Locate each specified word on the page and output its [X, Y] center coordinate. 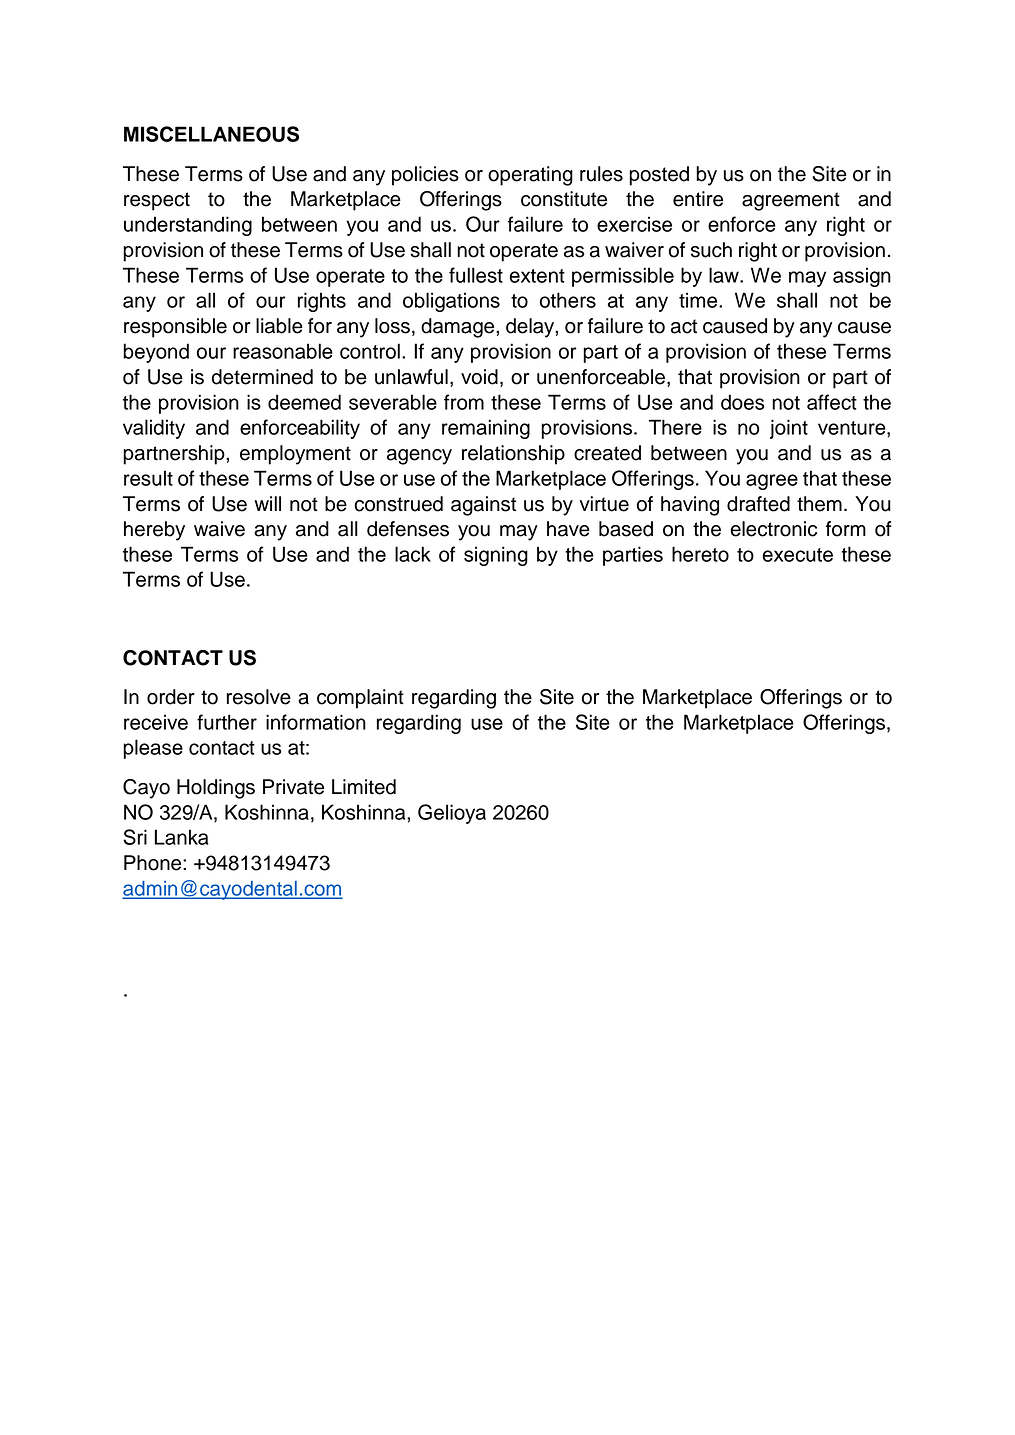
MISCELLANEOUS [211, 134]
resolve [259, 697]
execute [797, 555]
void [479, 377]
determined [262, 377]
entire [698, 199]
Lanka [181, 837]
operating [530, 176]
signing [496, 556]
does [743, 402]
